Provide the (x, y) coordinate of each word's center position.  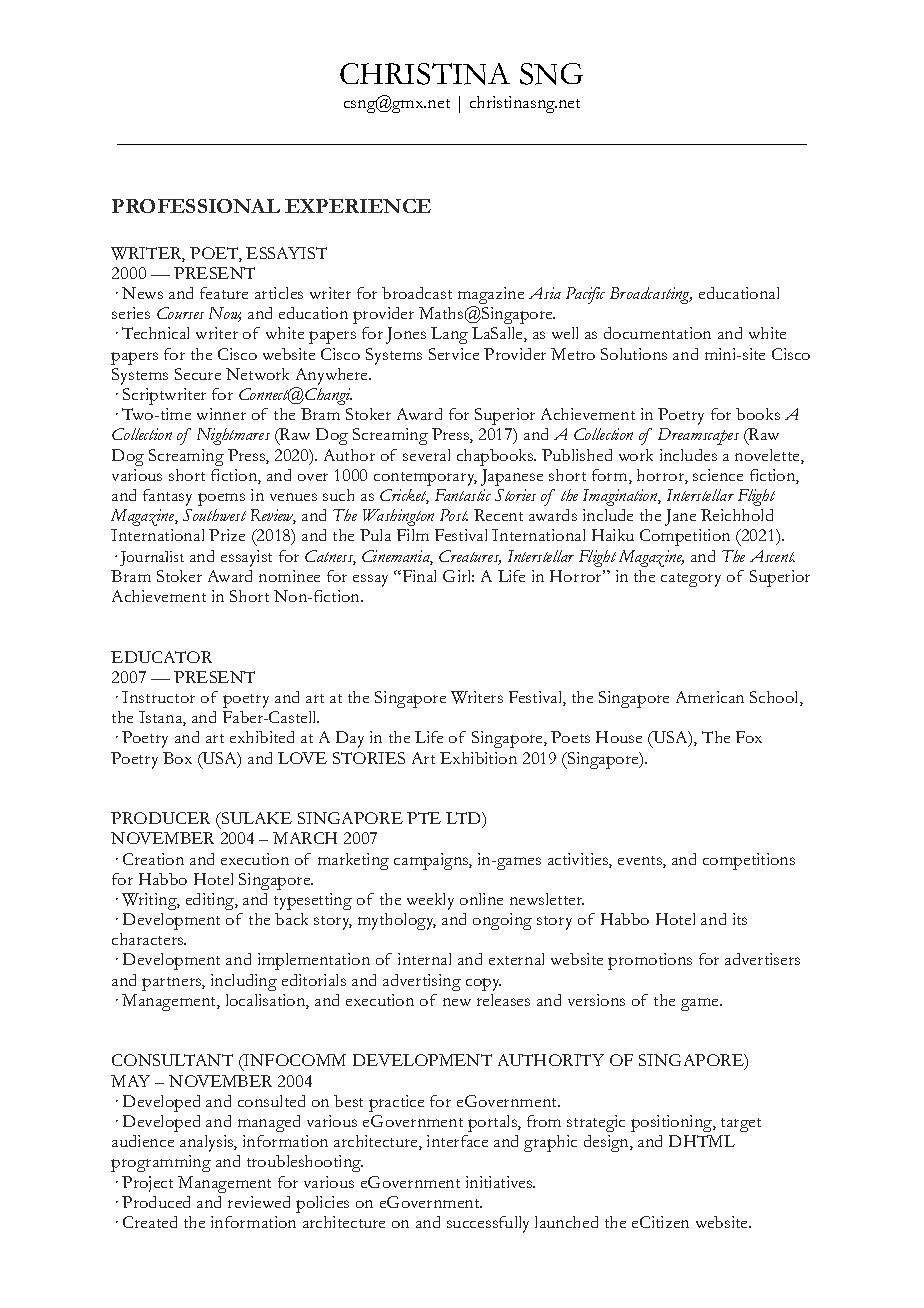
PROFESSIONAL (196, 206)
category (691, 580)
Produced (156, 1202)
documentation (657, 333)
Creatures (470, 557)
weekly (430, 901)
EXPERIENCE (358, 206)
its (740, 919)
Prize (227, 535)
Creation (153, 859)
